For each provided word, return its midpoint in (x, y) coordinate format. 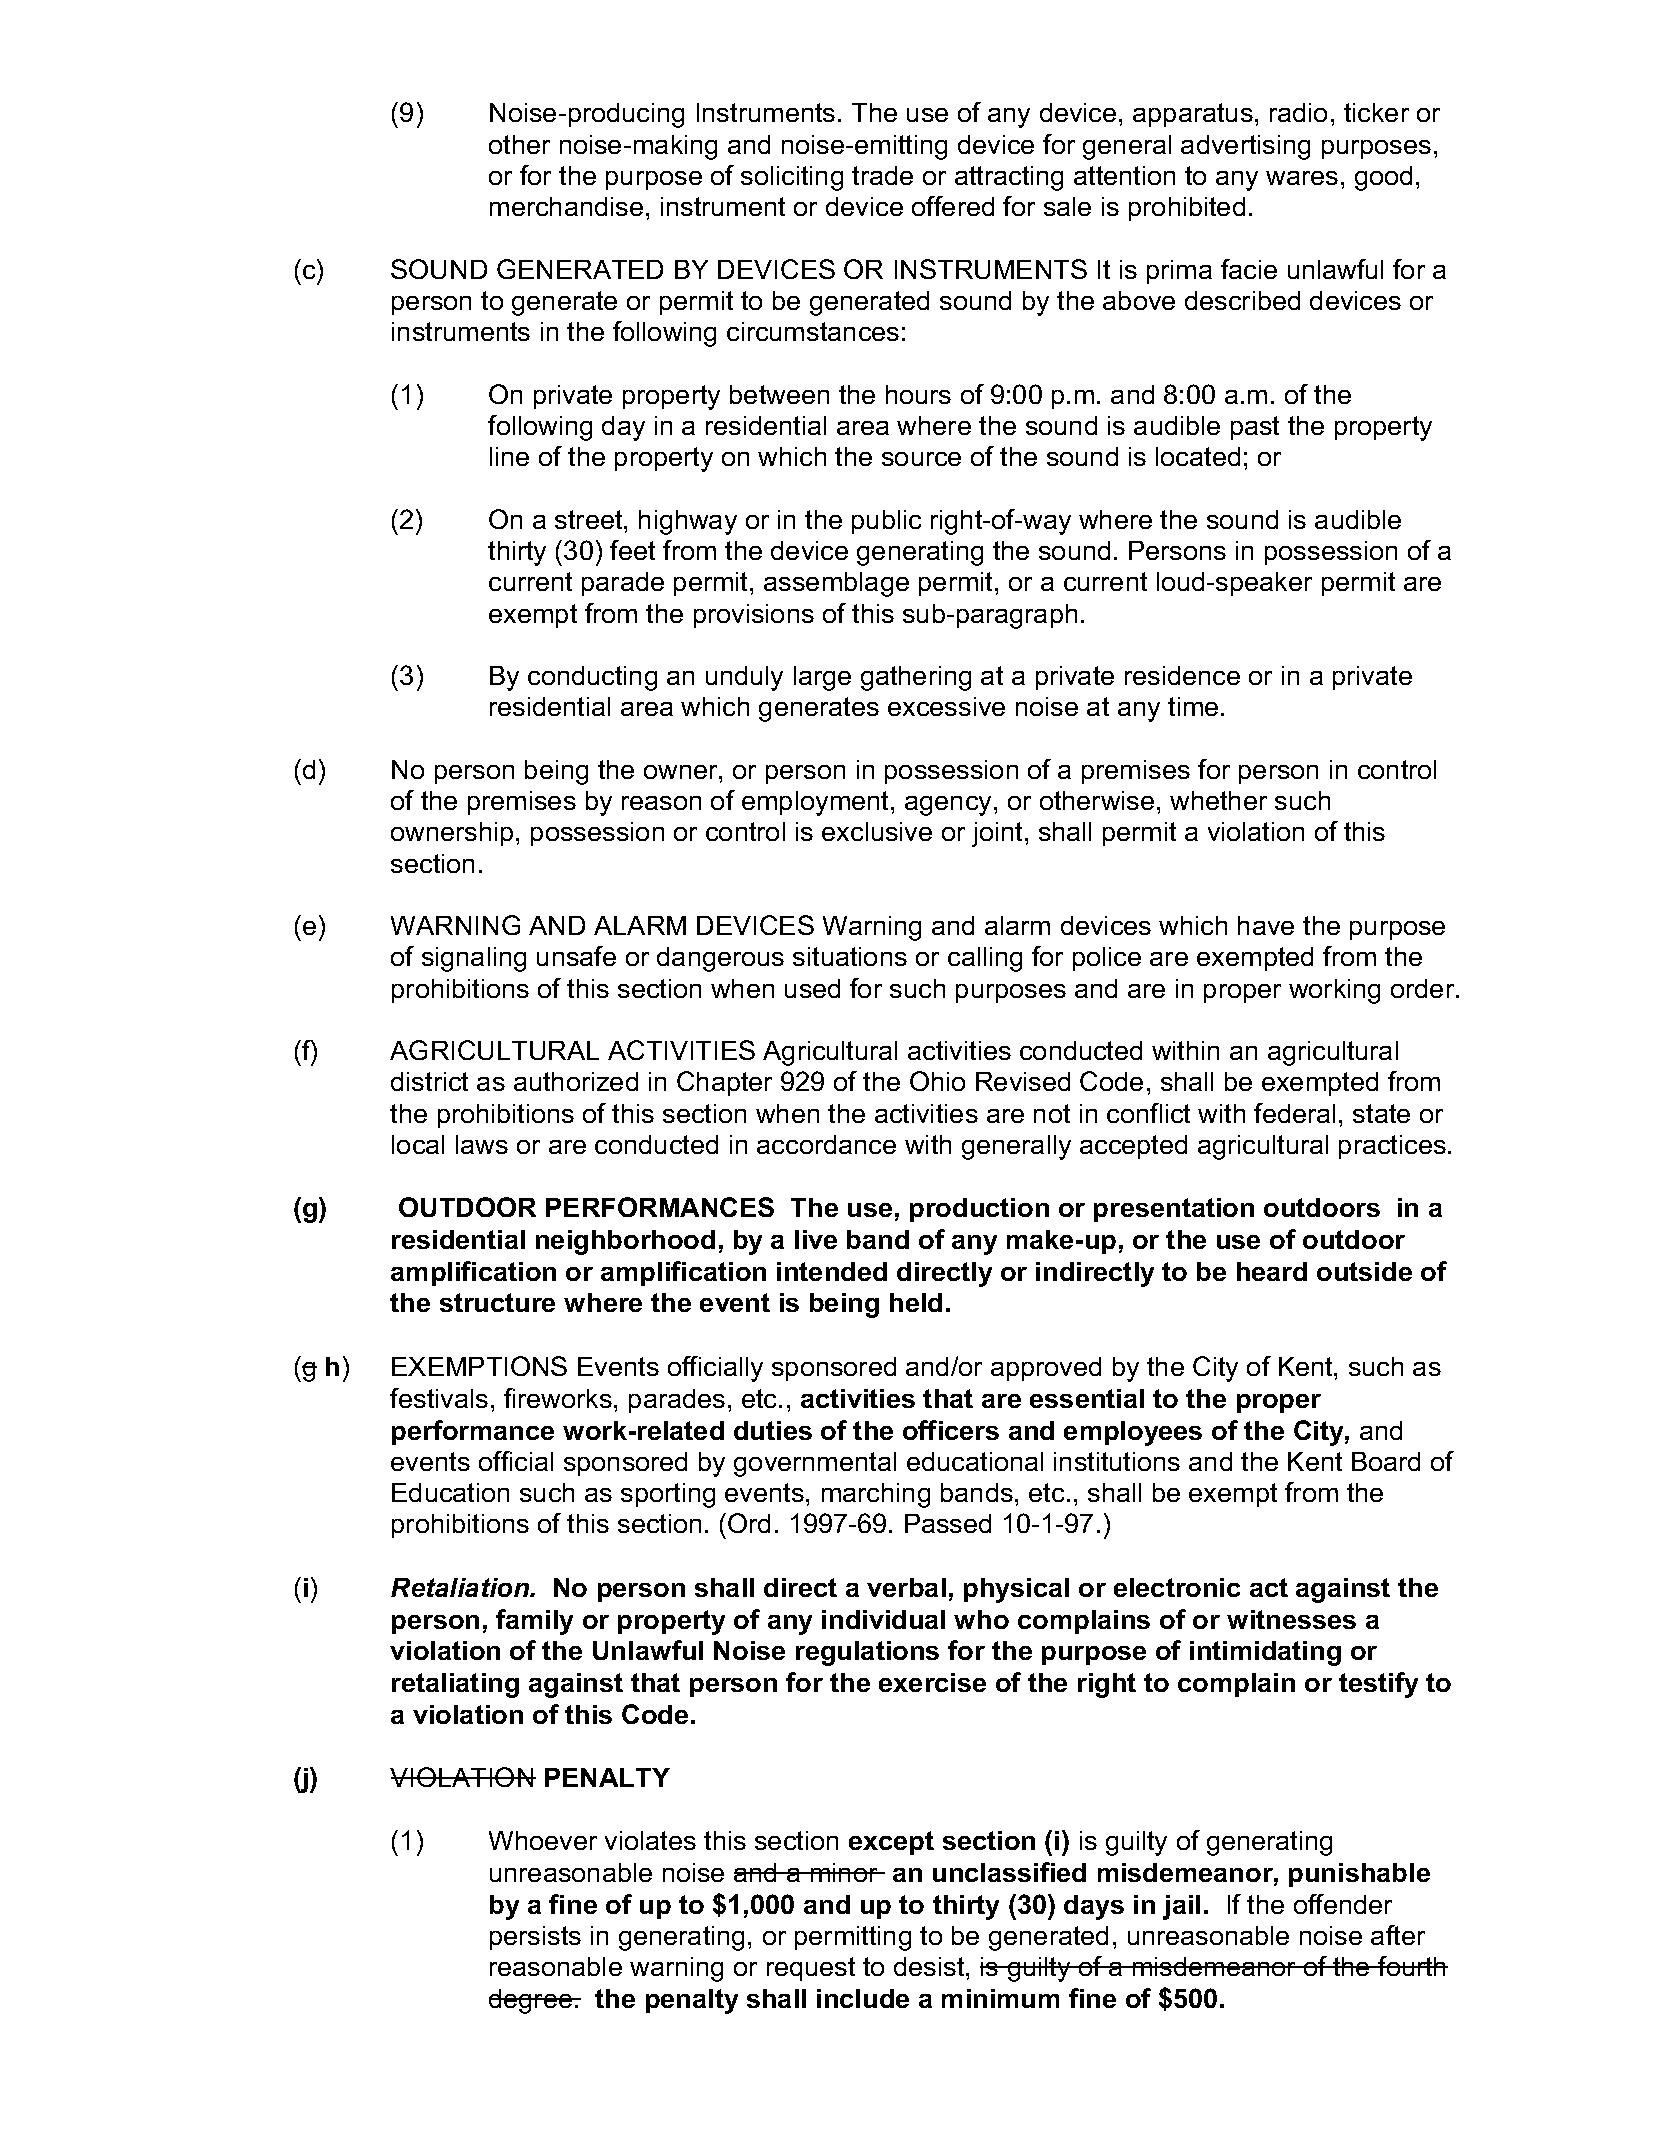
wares (1302, 178)
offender (1343, 1904)
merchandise (566, 206)
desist (930, 1966)
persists (535, 1938)
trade (882, 175)
